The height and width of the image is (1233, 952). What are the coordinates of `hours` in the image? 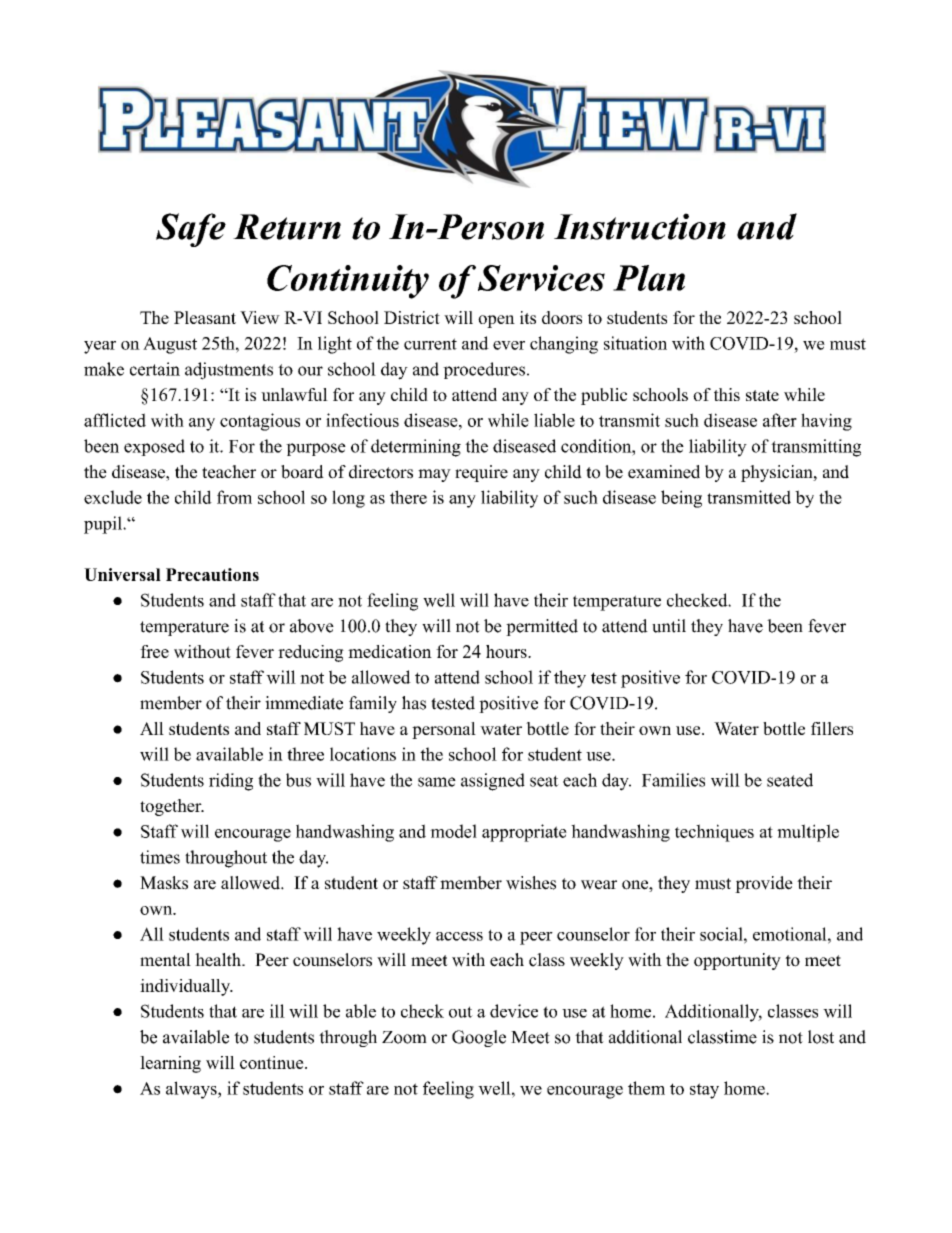 It's located at (507, 651).
